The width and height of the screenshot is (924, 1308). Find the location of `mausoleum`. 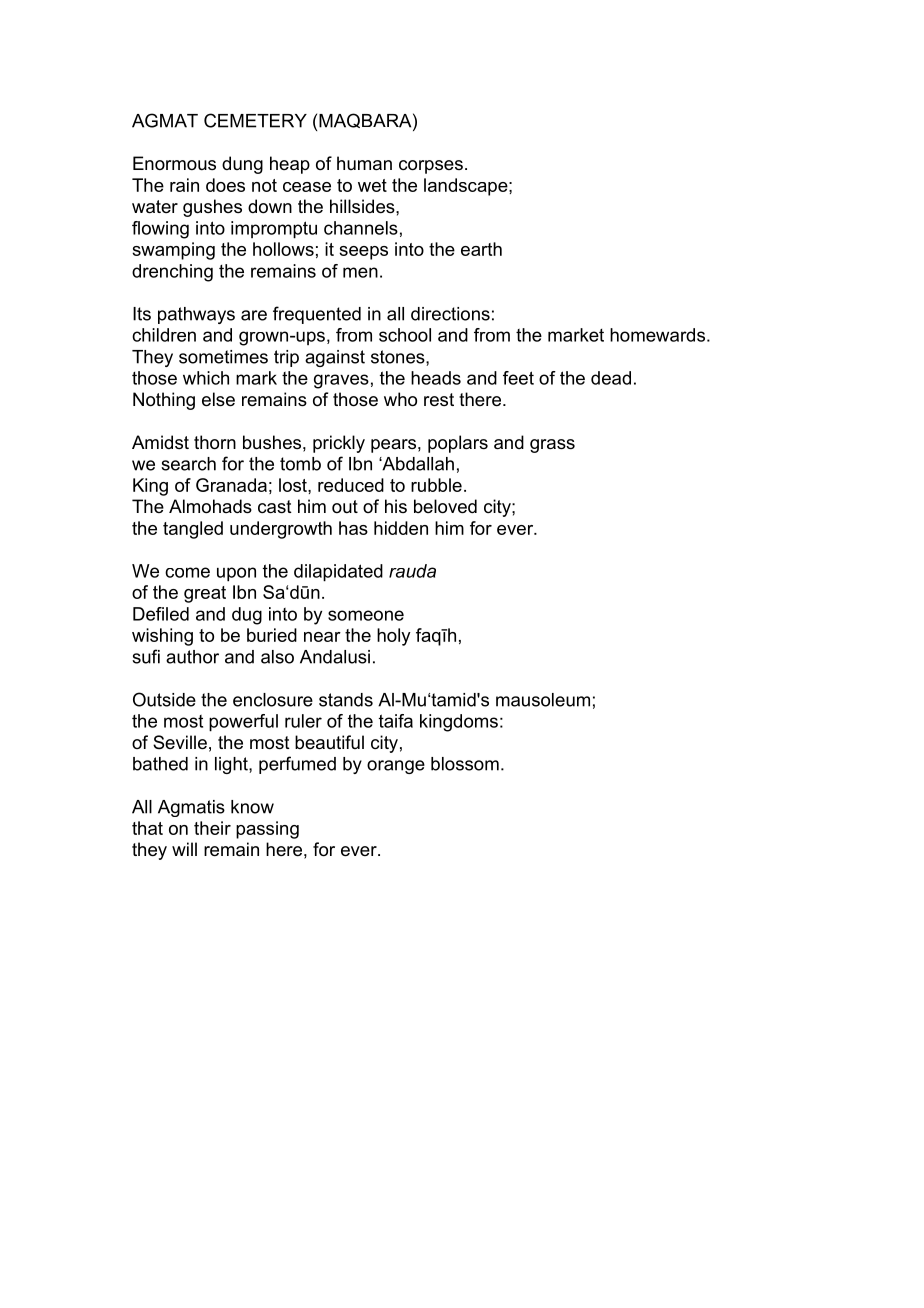

mausoleum is located at coordinates (543, 700).
